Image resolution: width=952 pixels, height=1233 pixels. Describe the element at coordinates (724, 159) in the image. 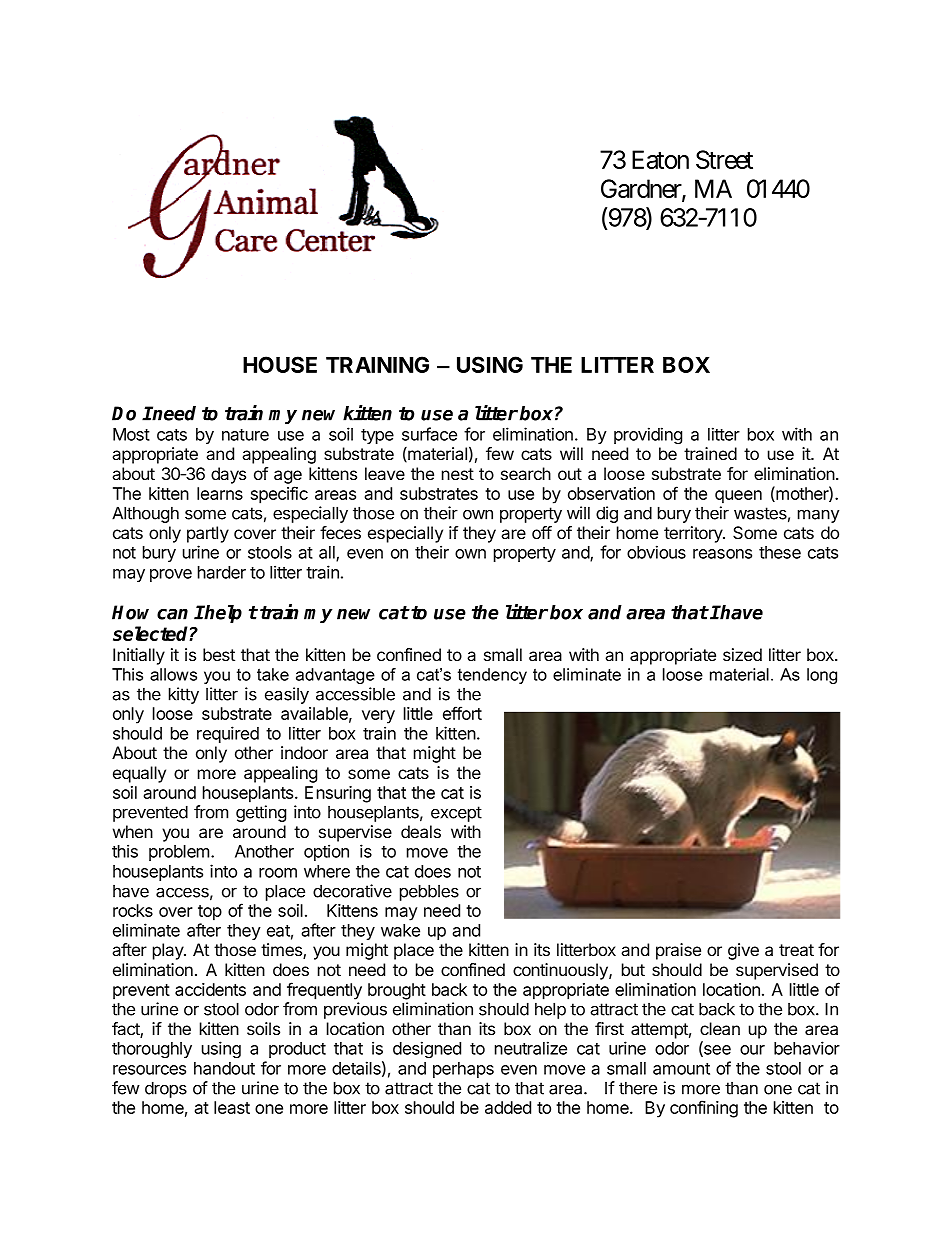

I see `Street` at that location.
